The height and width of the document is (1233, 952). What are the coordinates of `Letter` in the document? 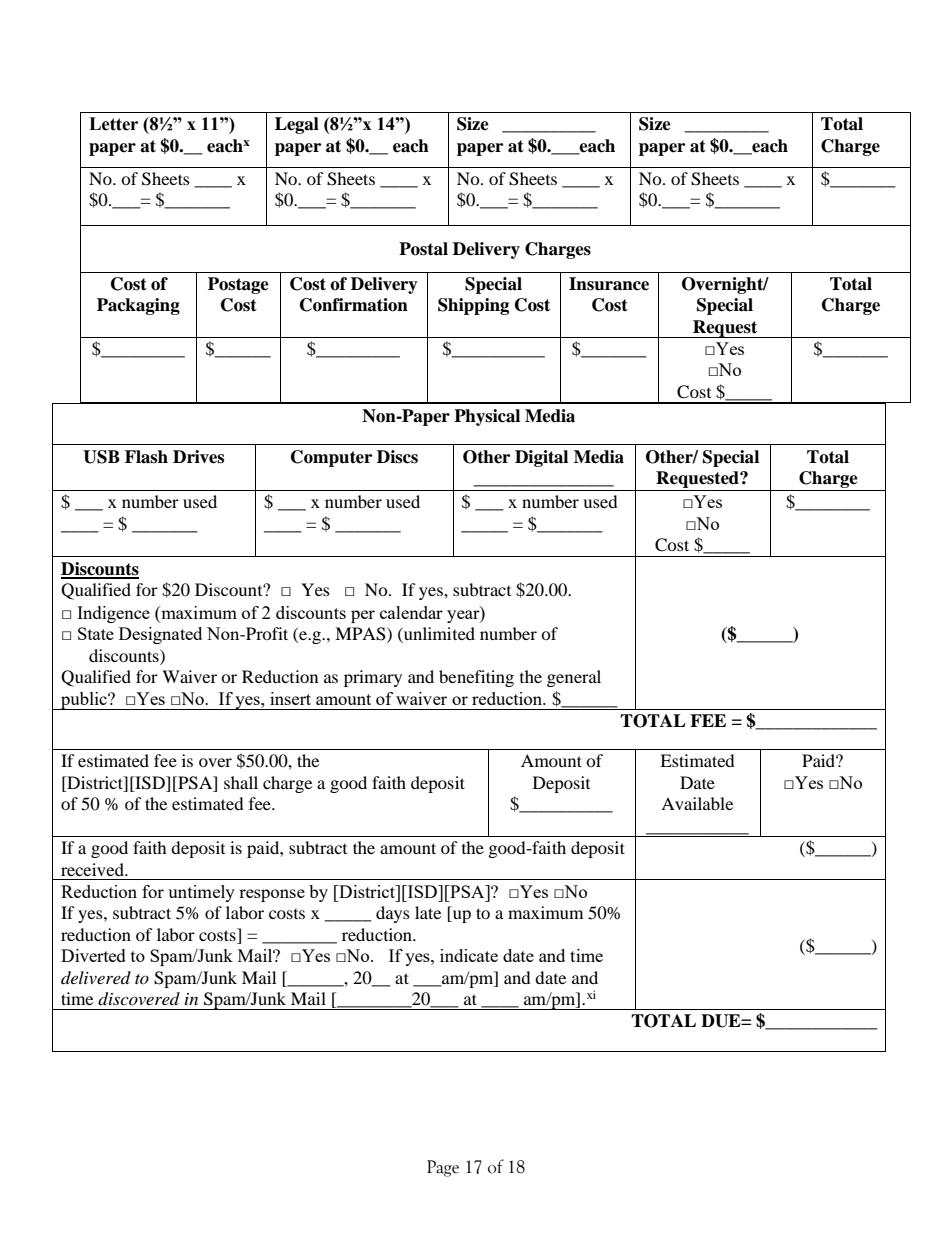 It's located at (113, 124).
